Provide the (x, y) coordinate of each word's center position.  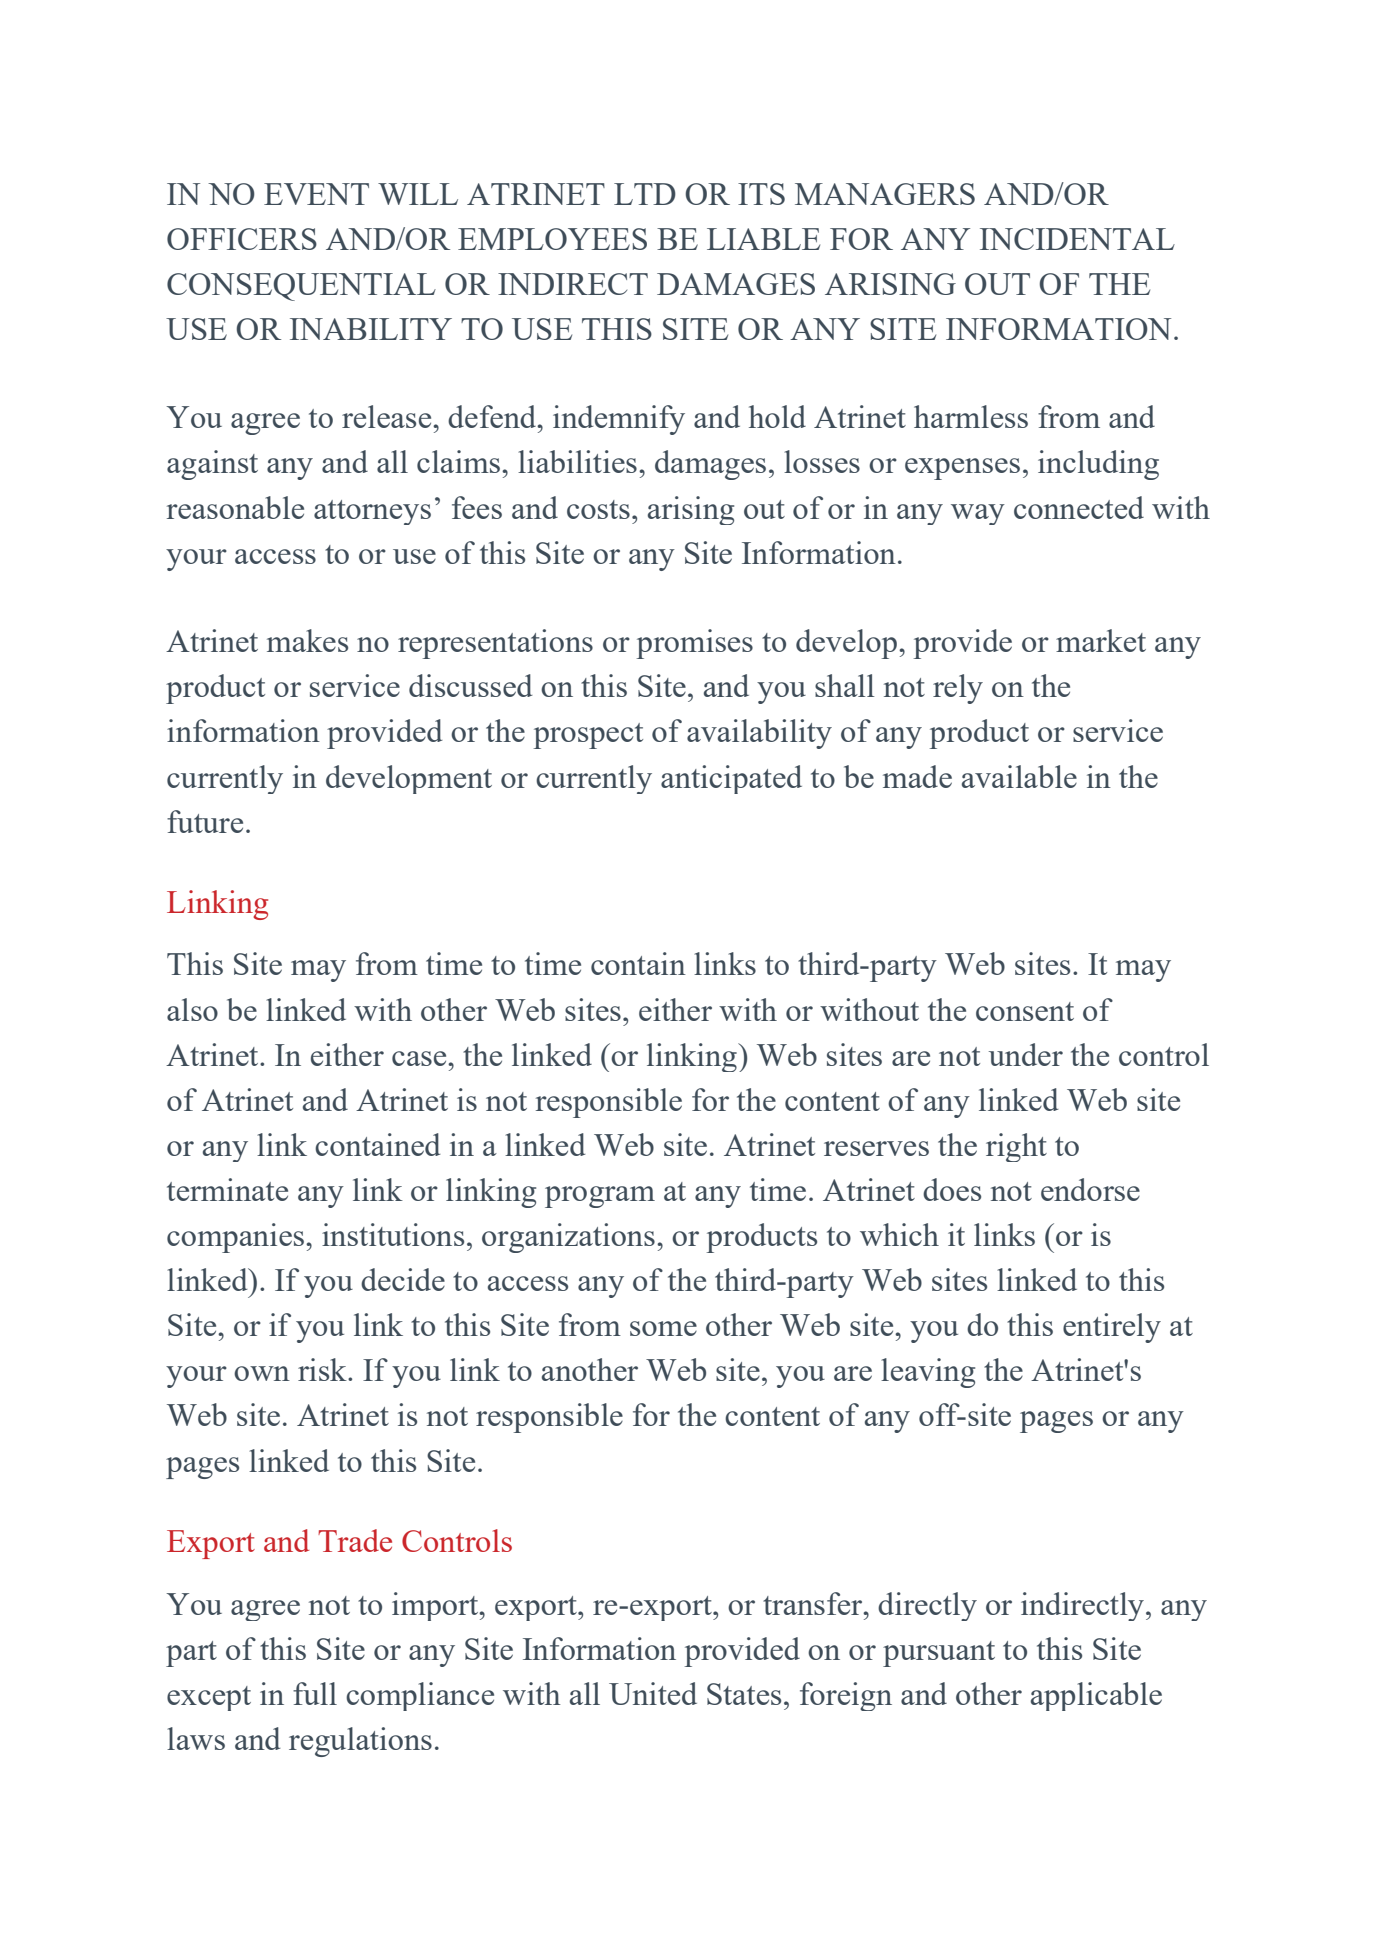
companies (237, 1238)
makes (307, 640)
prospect (588, 736)
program (600, 1197)
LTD (645, 194)
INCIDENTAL (1077, 239)
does (952, 1189)
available (1019, 776)
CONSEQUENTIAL (301, 287)
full (315, 1693)
